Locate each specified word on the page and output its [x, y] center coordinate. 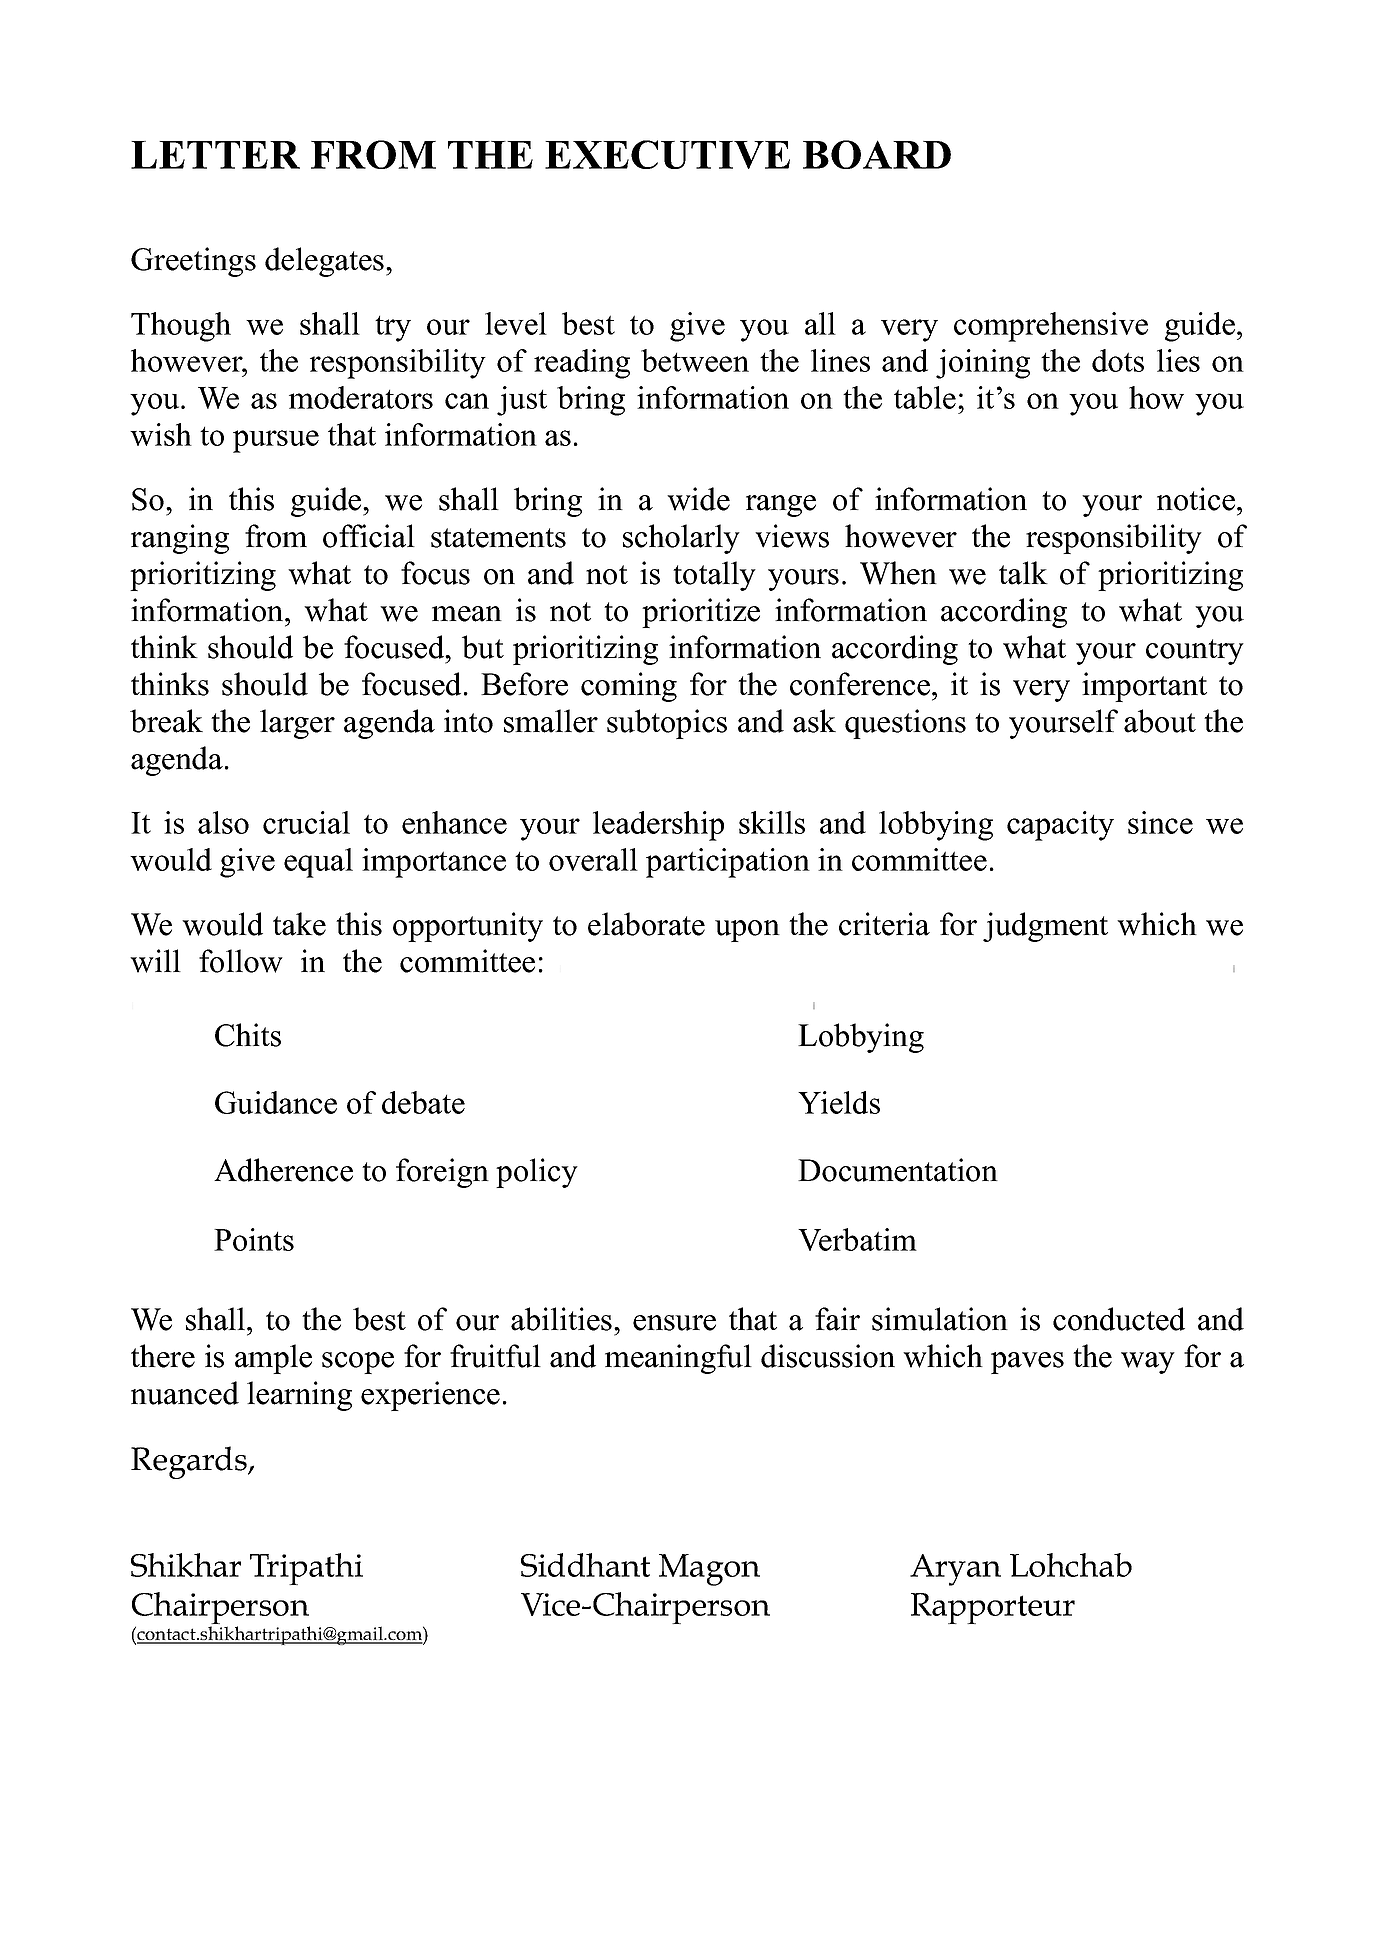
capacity [1060, 826]
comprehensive [1051, 327]
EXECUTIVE [667, 154]
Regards [190, 1462]
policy [537, 1173]
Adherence [283, 1170]
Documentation [898, 1170]
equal [318, 863]
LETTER [215, 155]
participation [728, 863]
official [369, 536]
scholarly [681, 539]
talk [1023, 573]
